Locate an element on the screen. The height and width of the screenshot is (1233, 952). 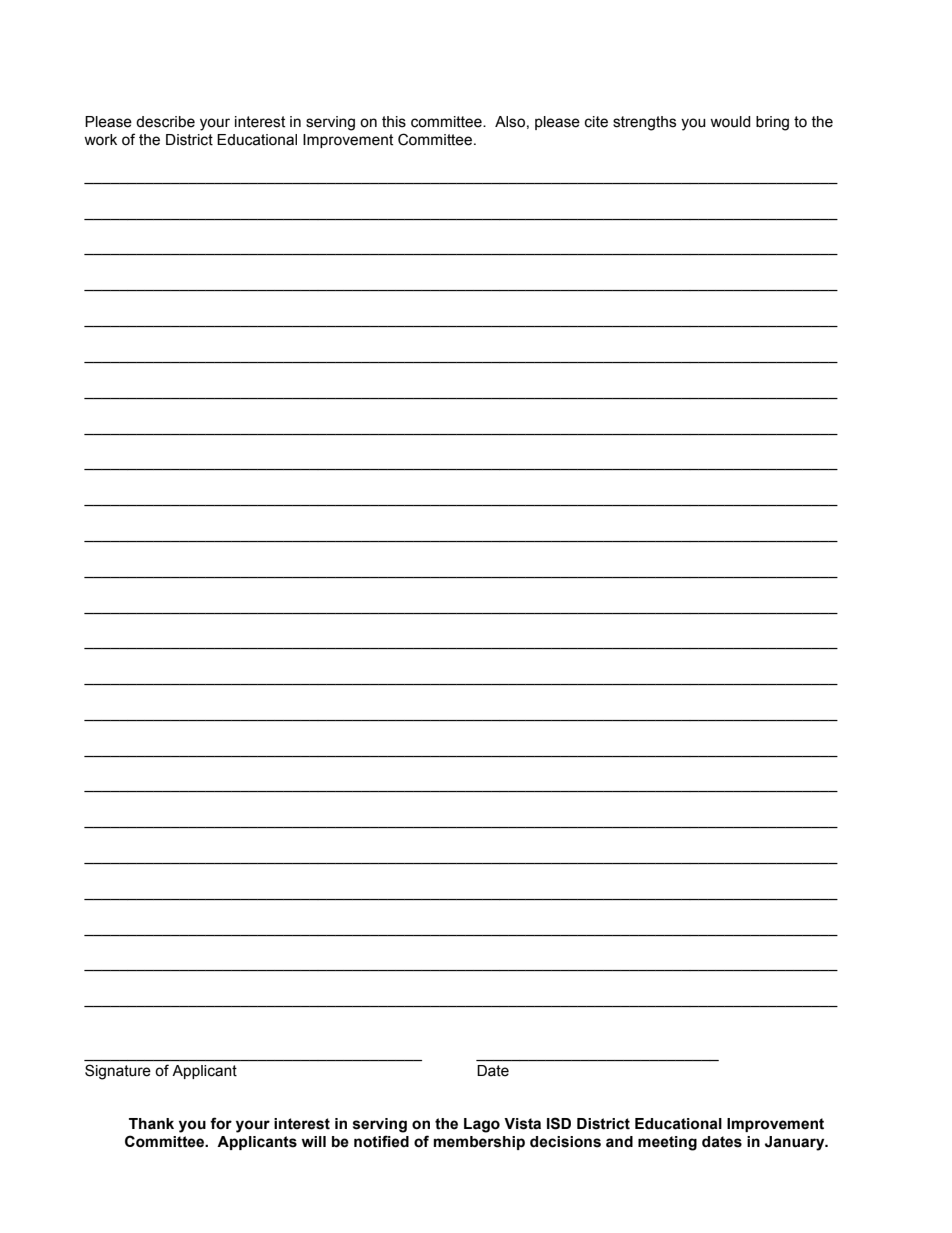
Vista is located at coordinates (522, 1124).
